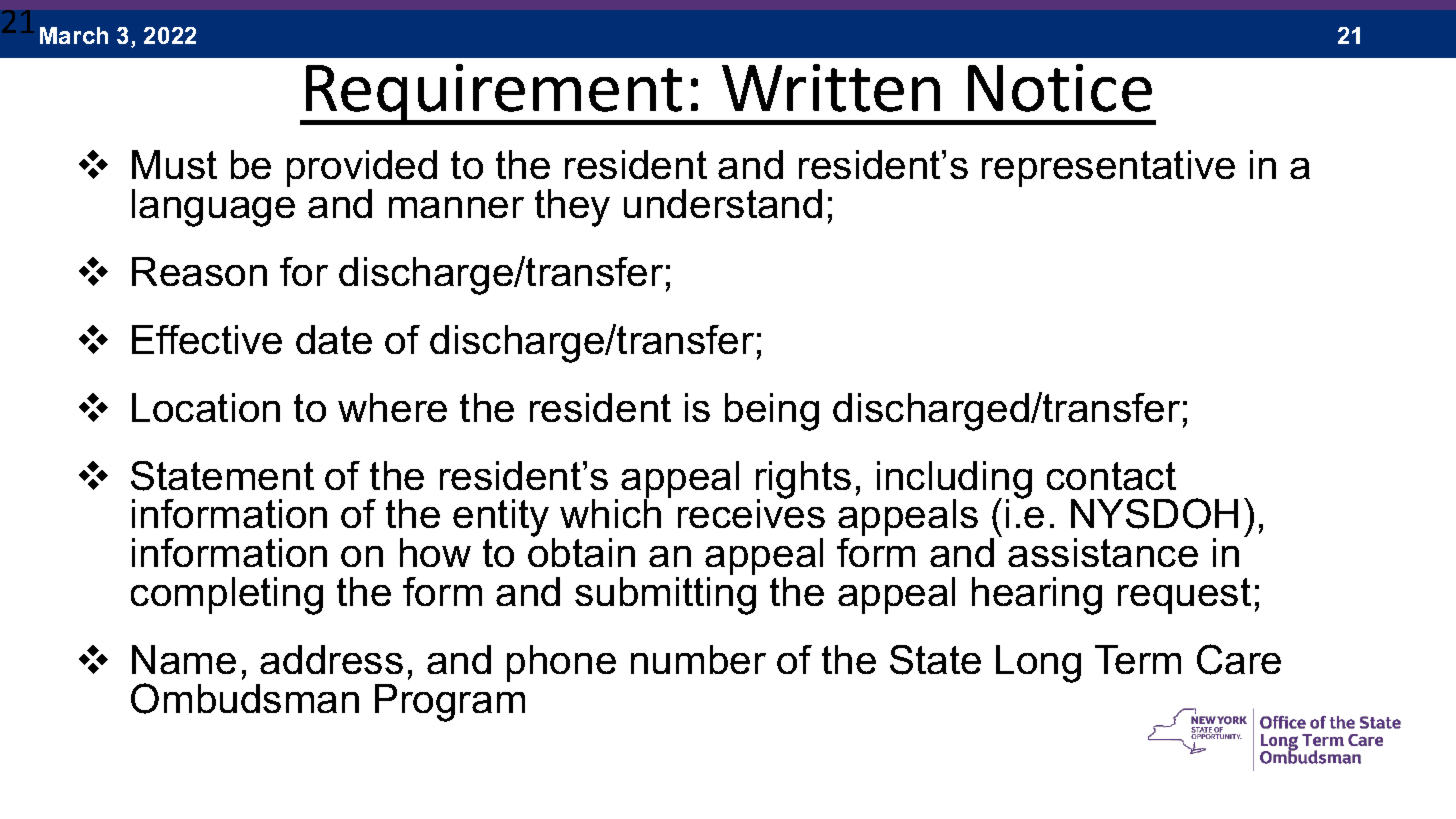  What do you see at coordinates (213, 208) in the image?
I see `language` at bounding box center [213, 208].
